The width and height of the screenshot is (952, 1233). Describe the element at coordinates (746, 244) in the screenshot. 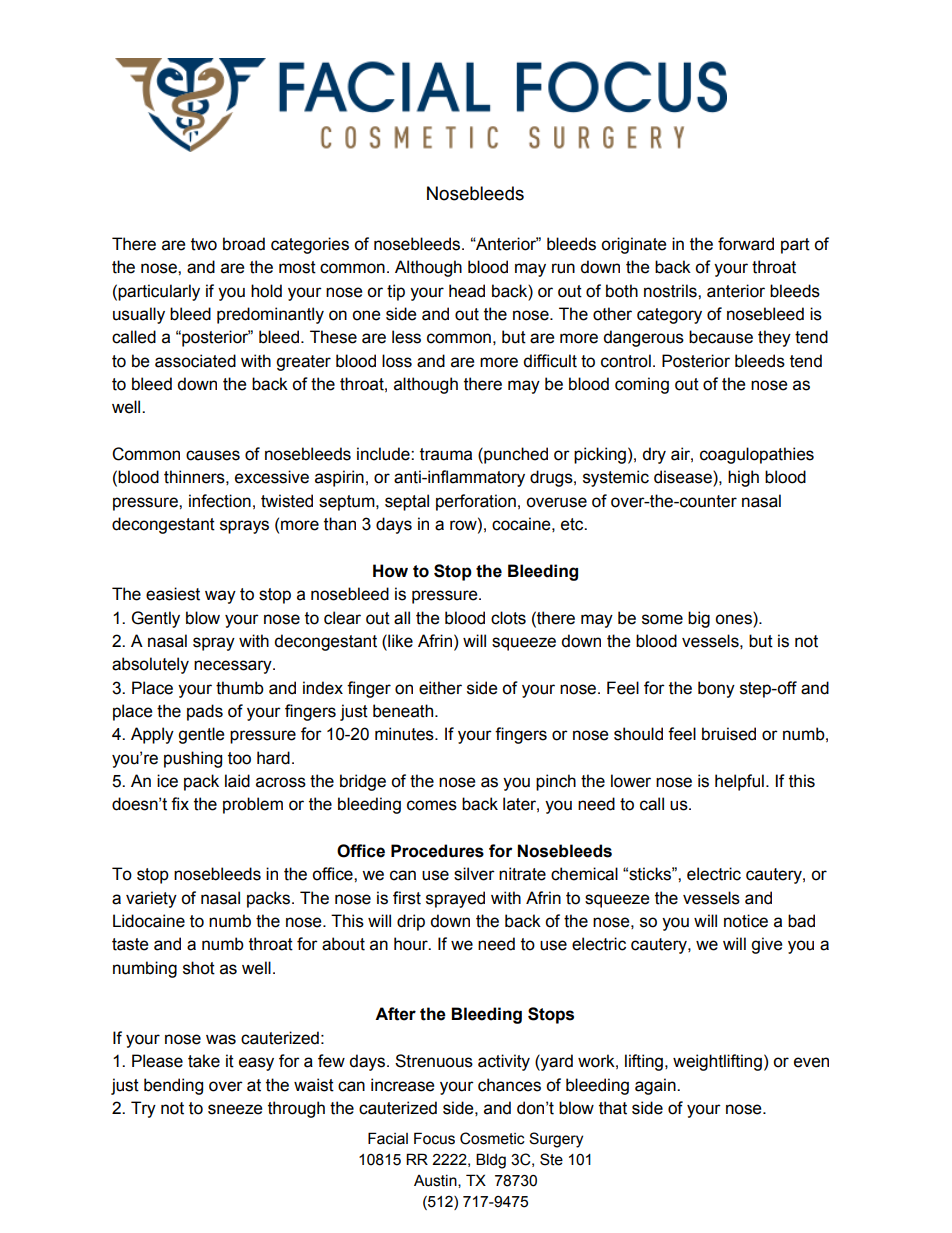

I see `forward` at that location.
